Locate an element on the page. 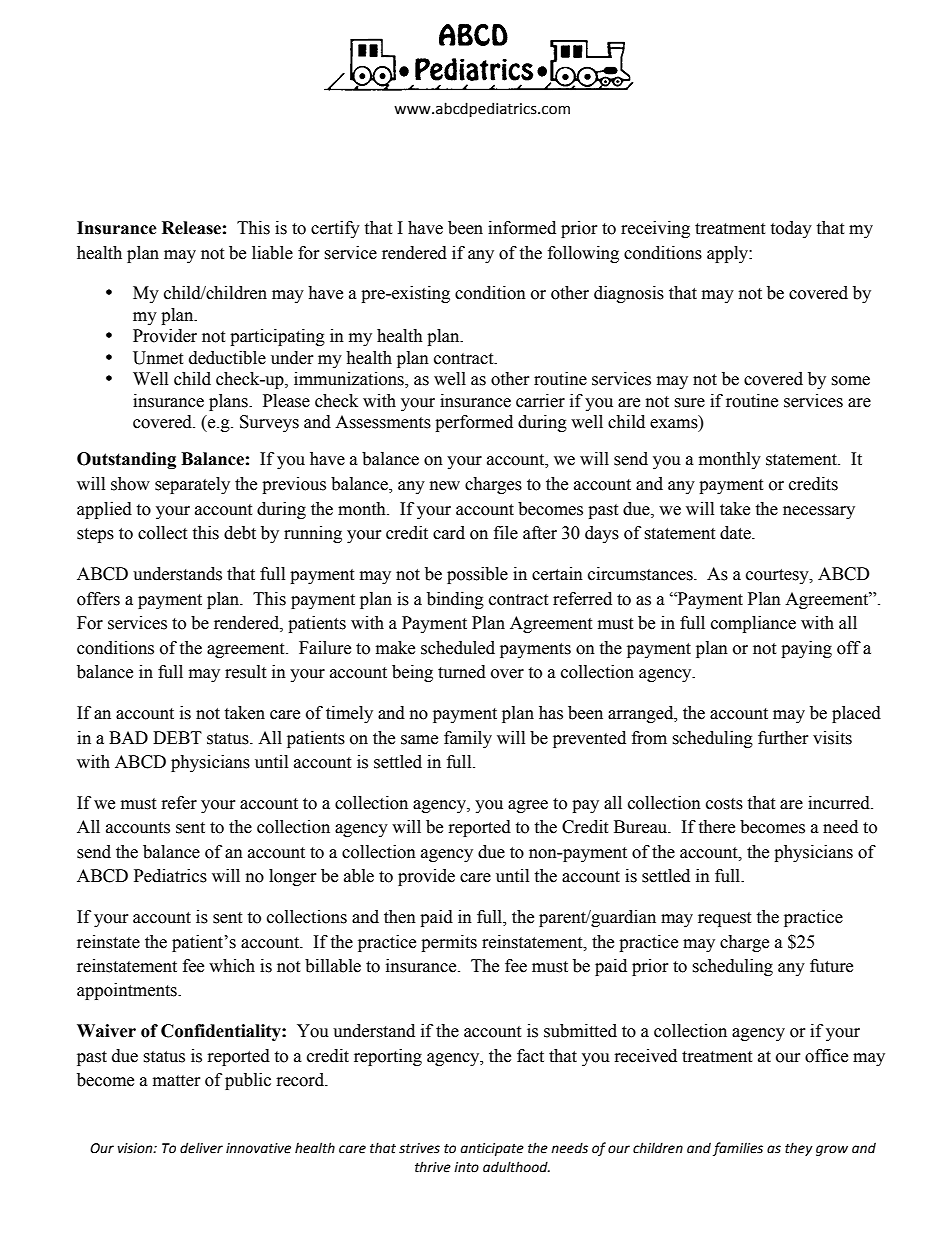  anticipate is located at coordinates (492, 1149).
